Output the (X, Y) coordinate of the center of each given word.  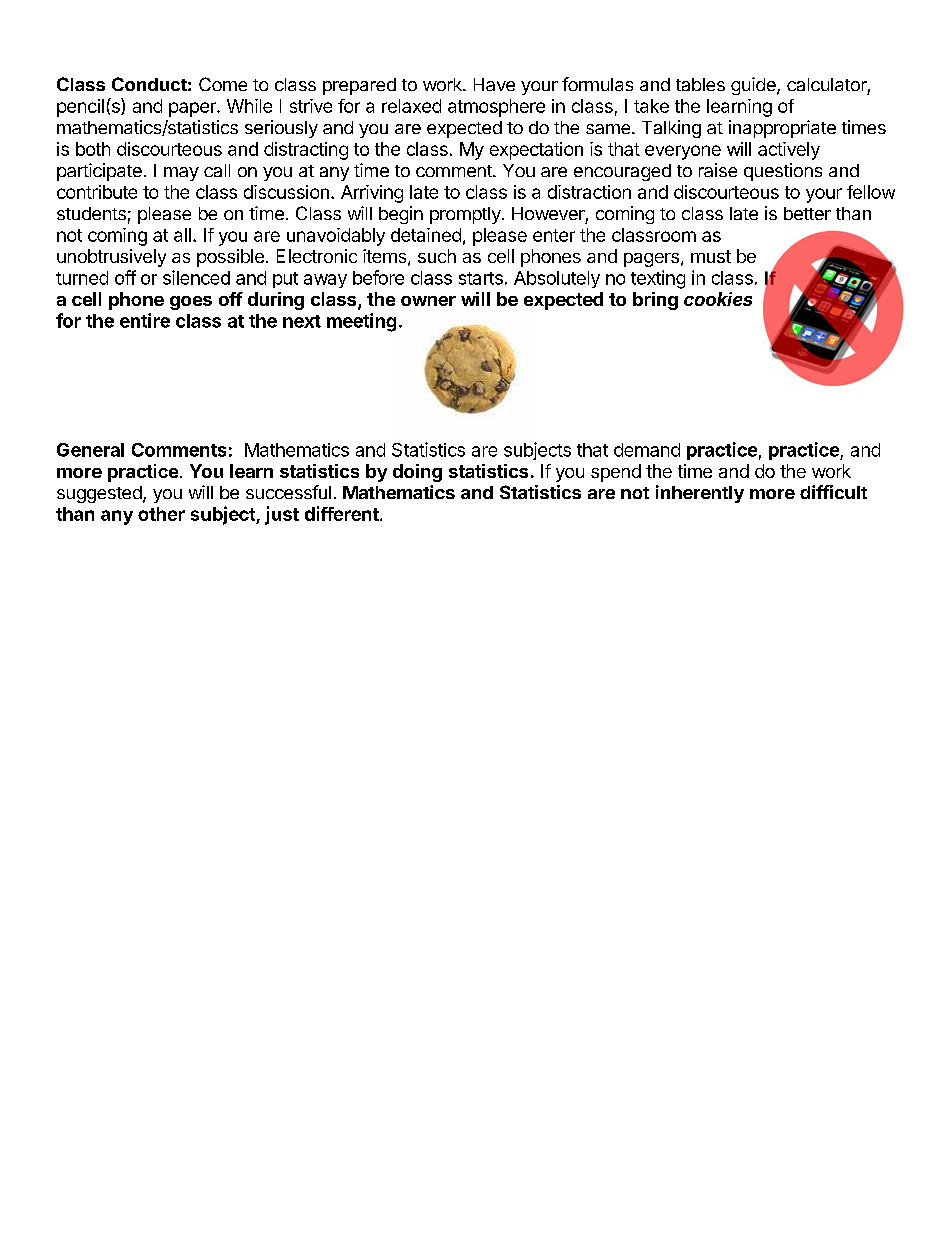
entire (145, 320)
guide (754, 86)
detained (426, 235)
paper (193, 109)
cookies (718, 299)
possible (230, 258)
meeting (361, 322)
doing (417, 473)
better (807, 213)
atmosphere (496, 108)
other (161, 514)
